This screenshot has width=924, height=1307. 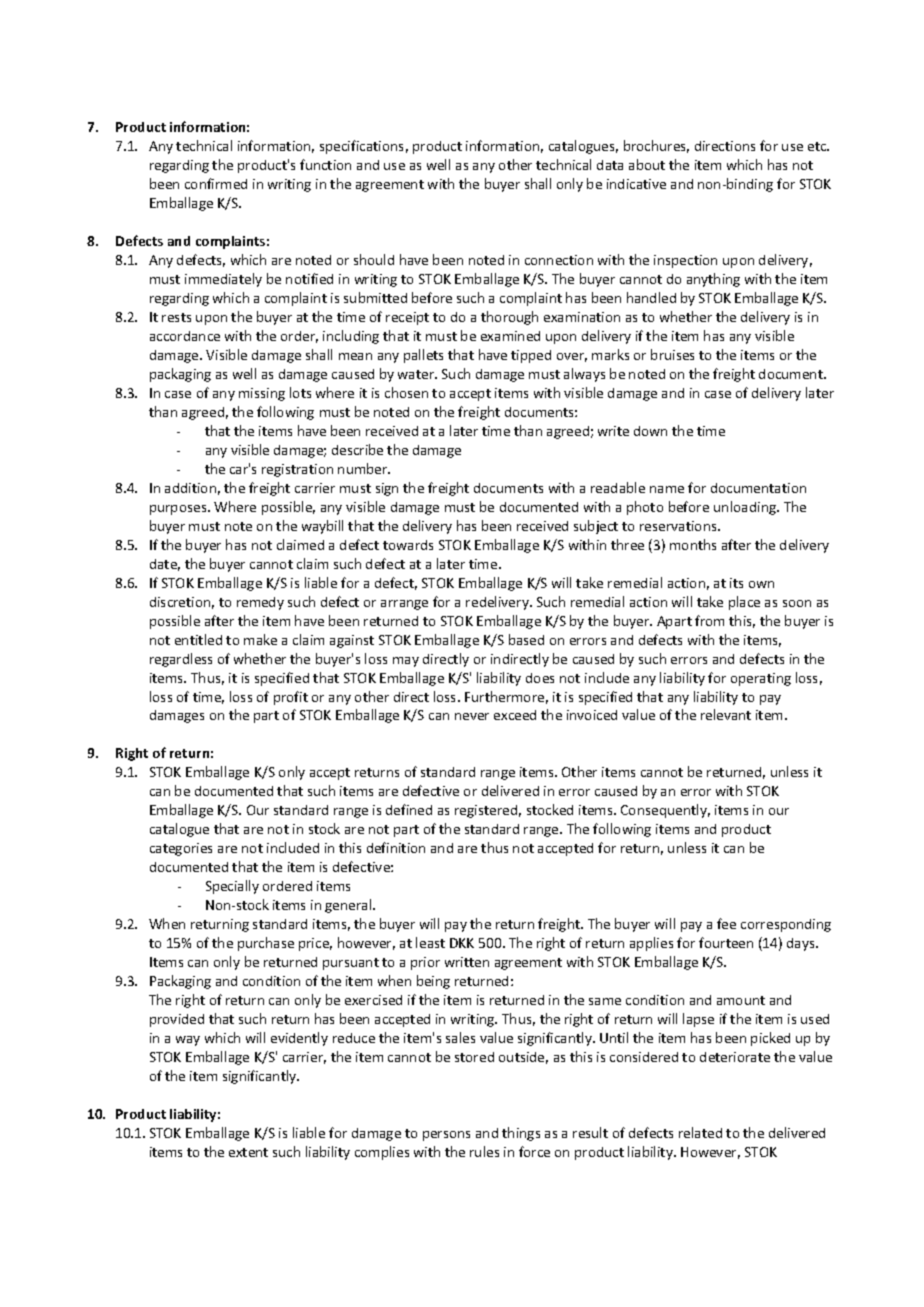 I want to click on confirmed, so click(x=216, y=183).
